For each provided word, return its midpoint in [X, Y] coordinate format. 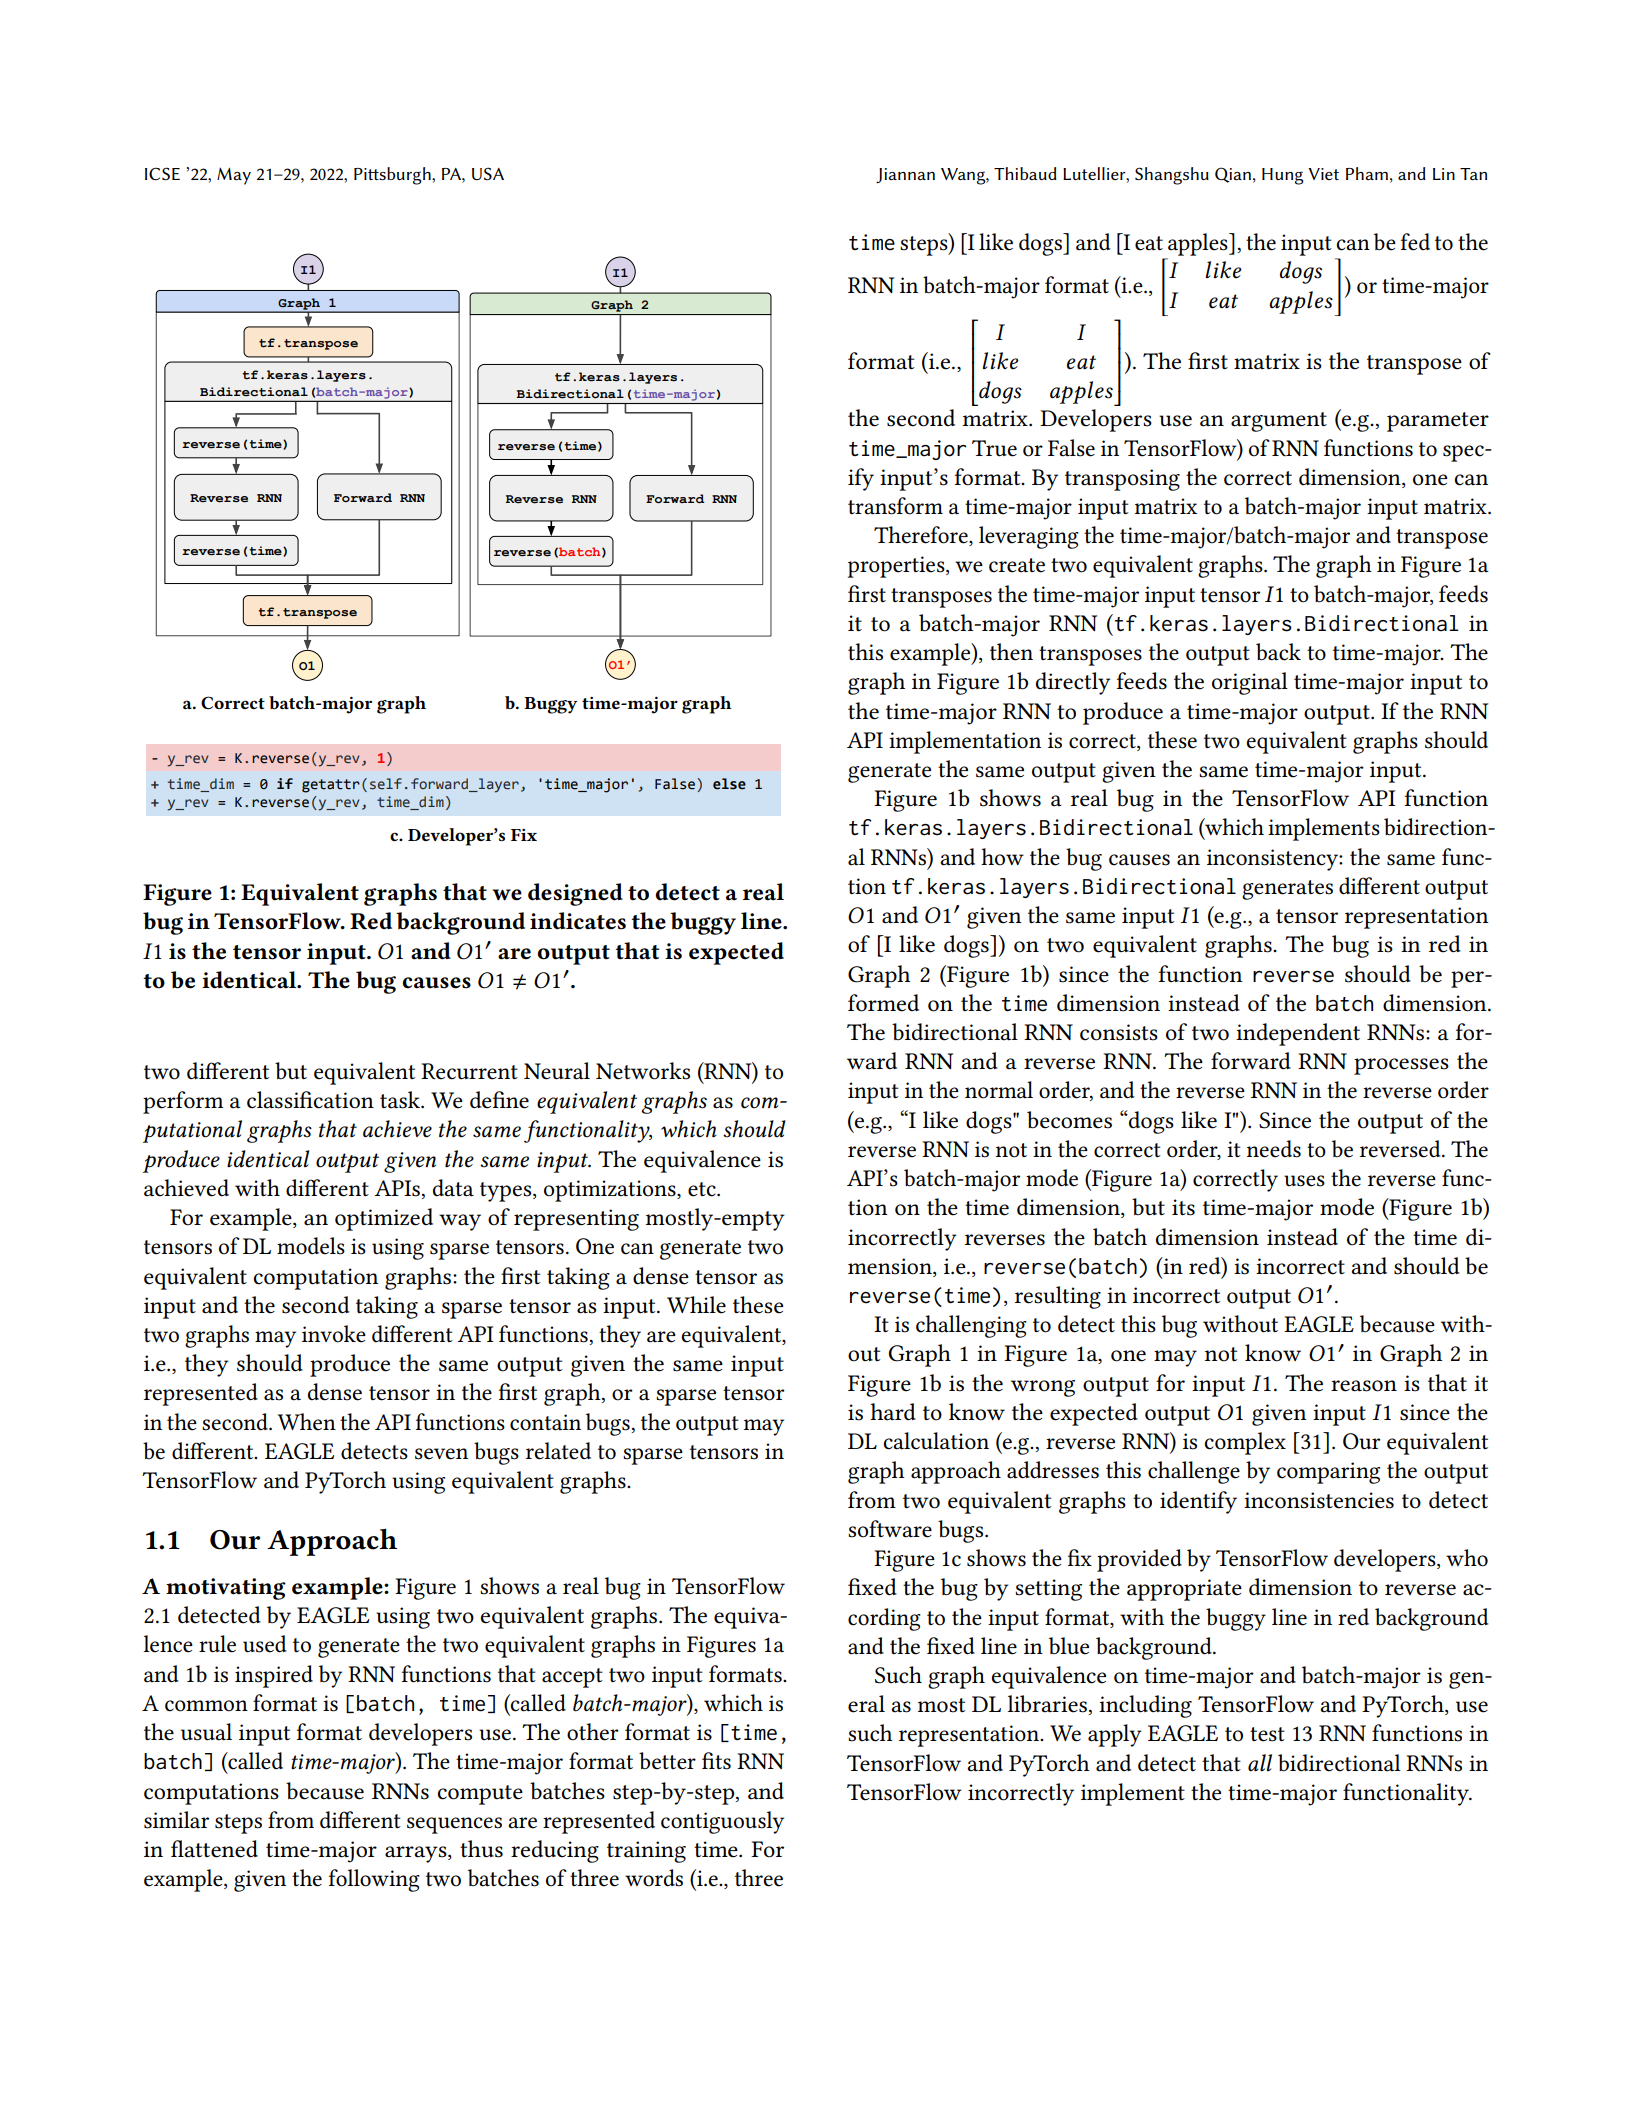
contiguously [722, 1822]
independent [1298, 1034]
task [401, 1100]
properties [897, 567]
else [729, 784]
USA [488, 173]
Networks [643, 1071]
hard [893, 1412]
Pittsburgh [393, 176]
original [1250, 683]
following [374, 1880]
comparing [1328, 1473]
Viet [1323, 174]
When [307, 1422]
